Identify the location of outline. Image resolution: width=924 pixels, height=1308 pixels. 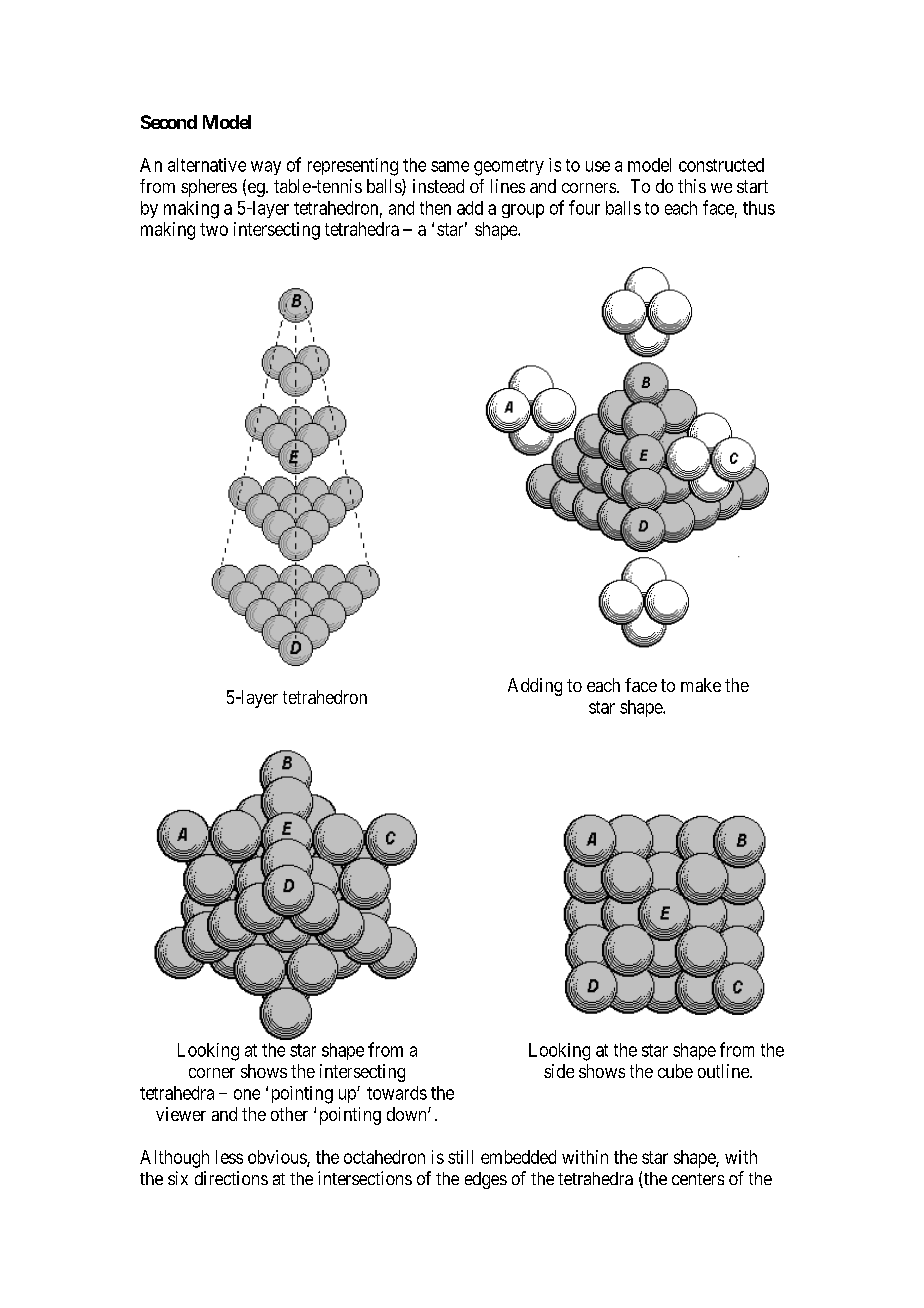
(724, 1071).
